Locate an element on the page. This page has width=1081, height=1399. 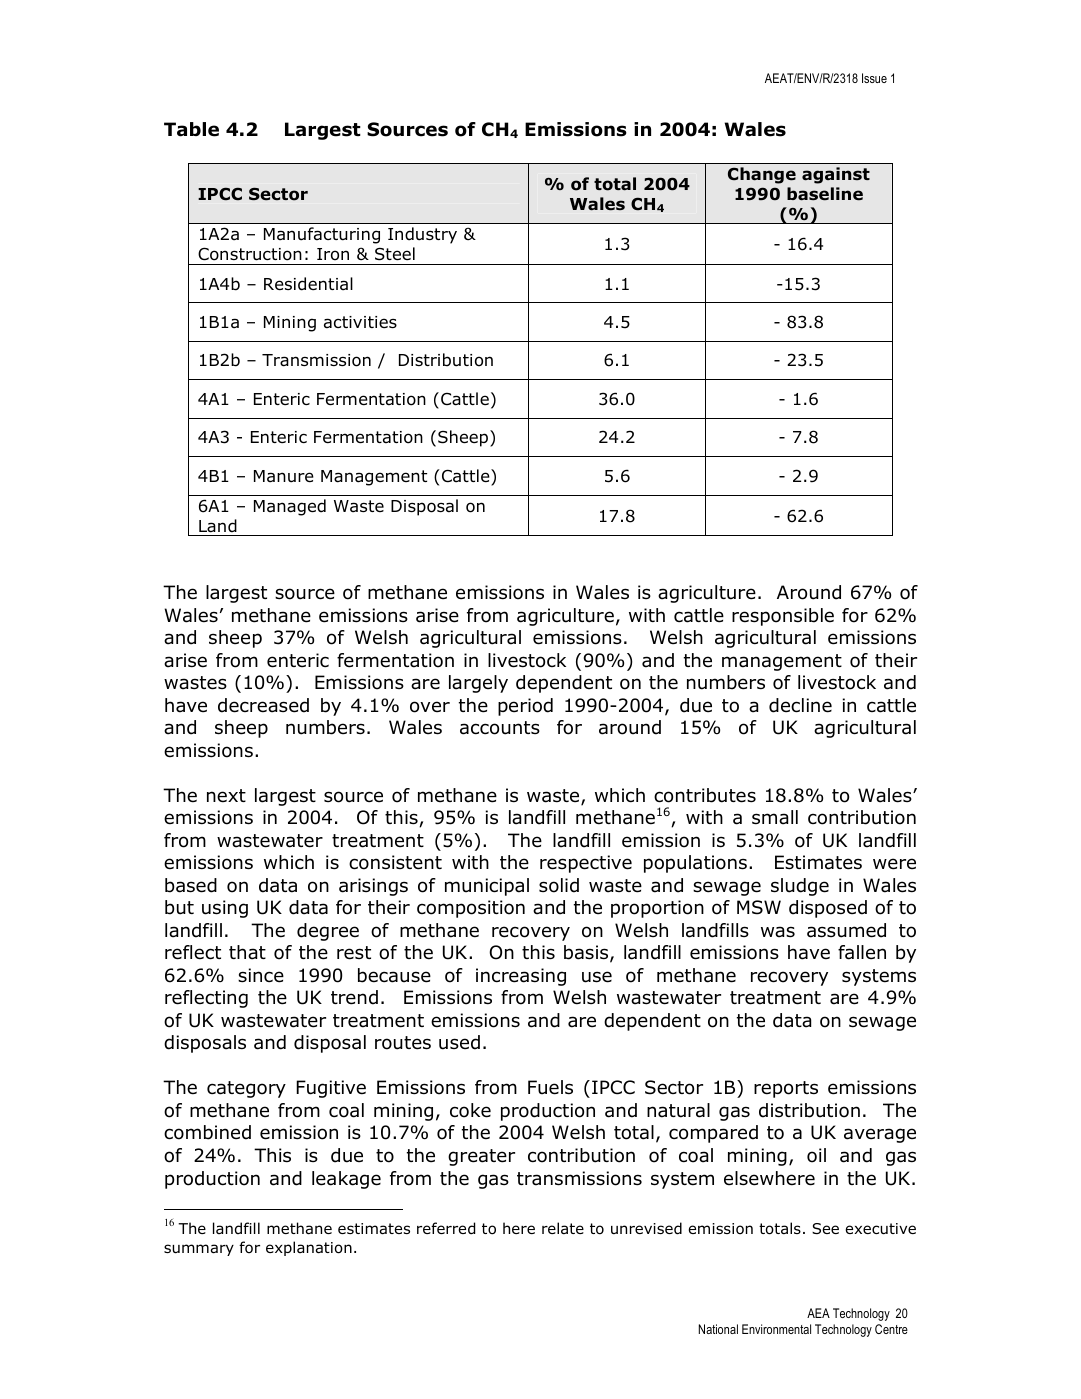
fallen is located at coordinates (862, 952).
